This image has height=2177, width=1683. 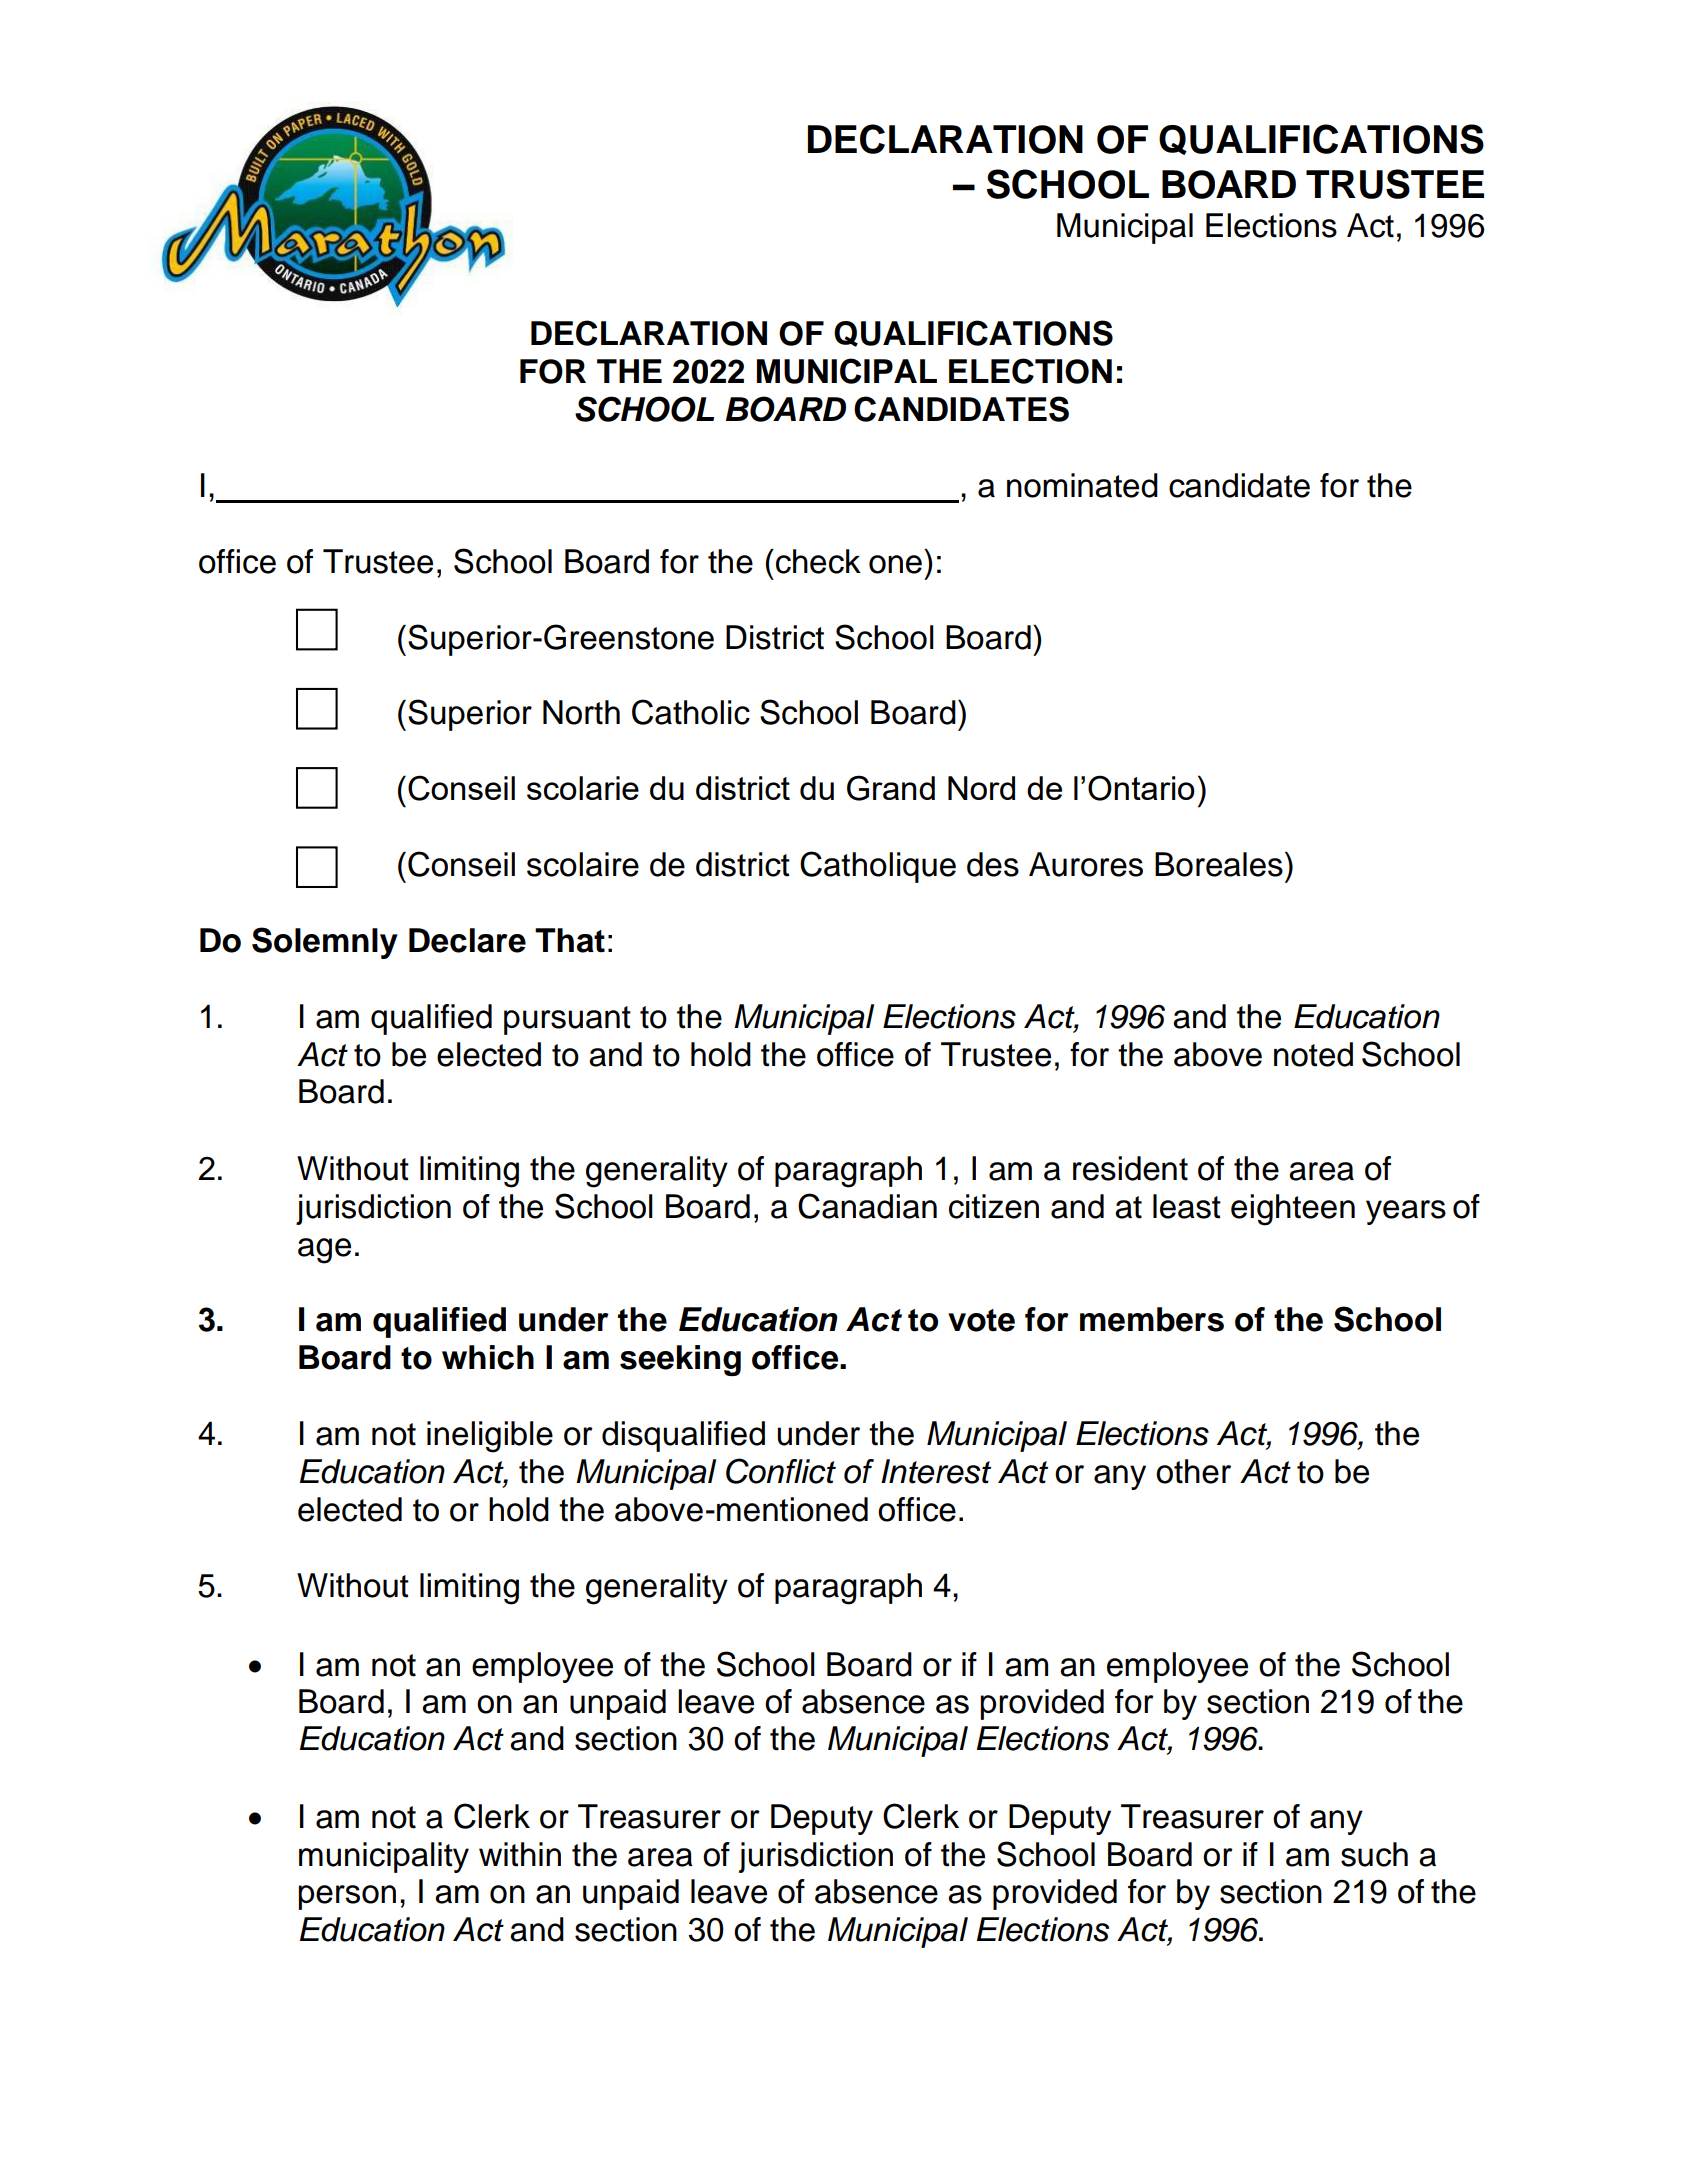 What do you see at coordinates (818, 561) in the image?
I see `check` at bounding box center [818, 561].
